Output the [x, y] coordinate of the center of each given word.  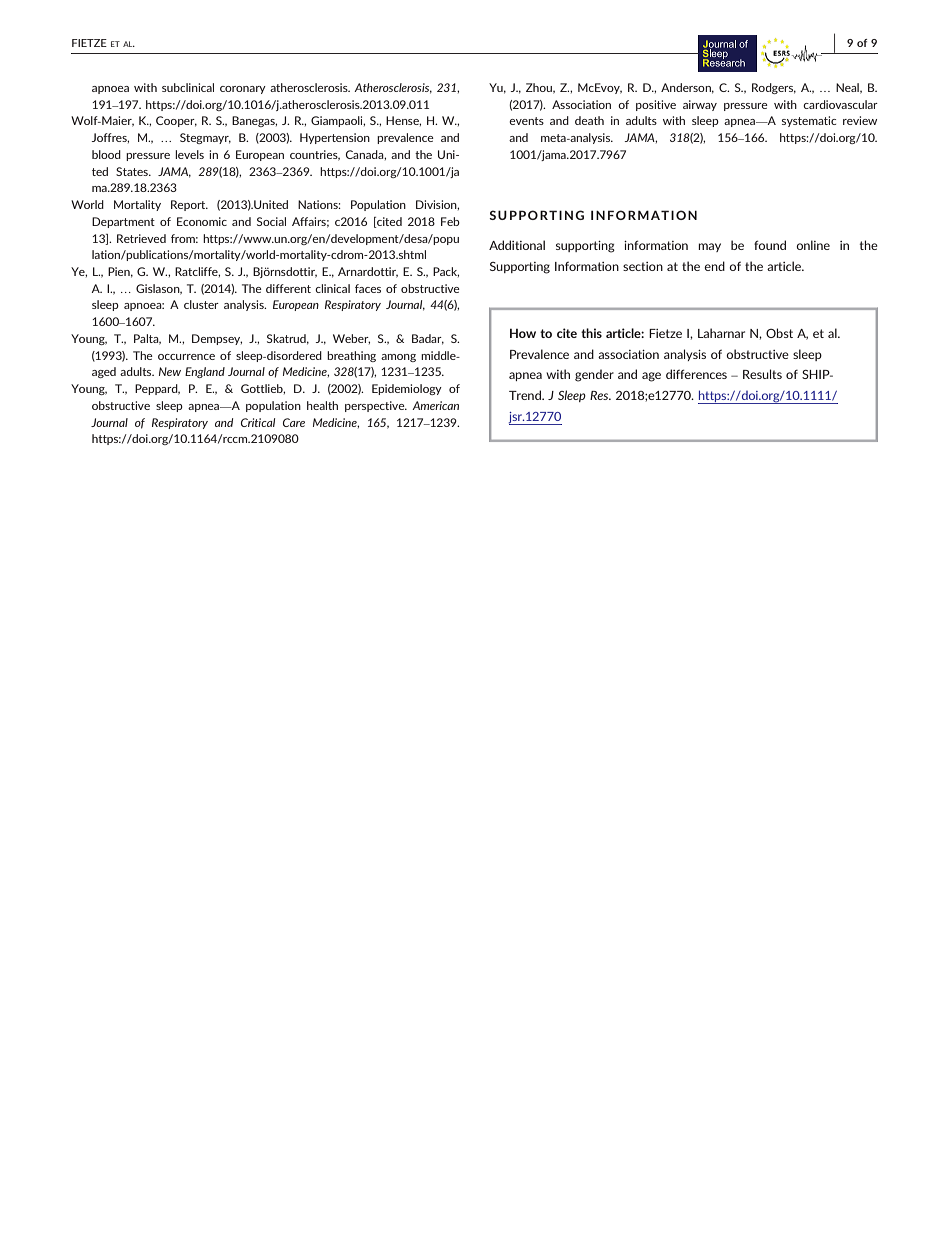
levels [189, 154]
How [523, 333]
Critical [258, 422]
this [591, 333]
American [435, 405]
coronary [243, 90]
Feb [450, 221]
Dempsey [217, 339]
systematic [809, 121]
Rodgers [774, 88]
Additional [517, 245]
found [770, 245]
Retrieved [141, 238]
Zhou [540, 88]
